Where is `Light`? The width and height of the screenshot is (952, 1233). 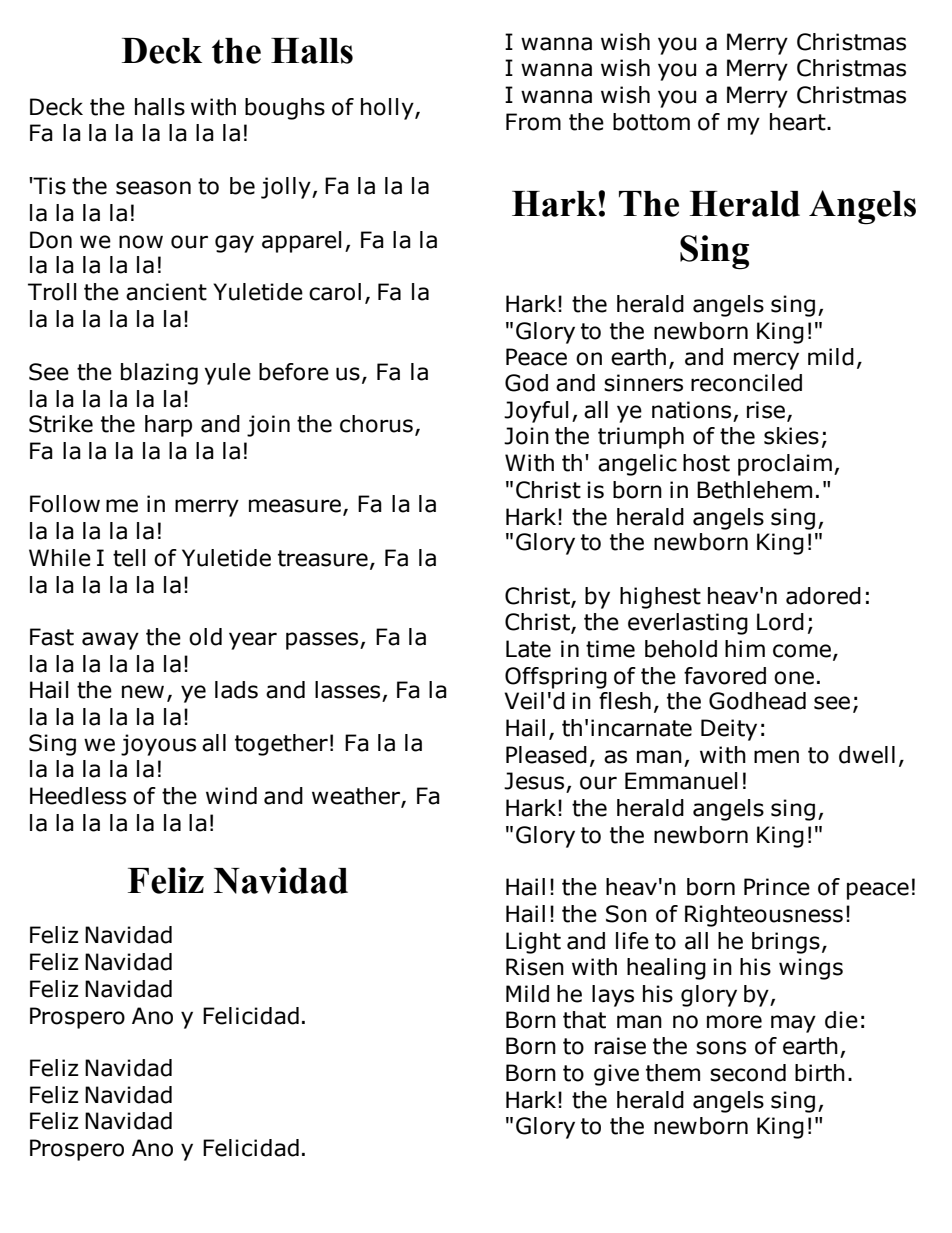
Light is located at coordinates (533, 943).
